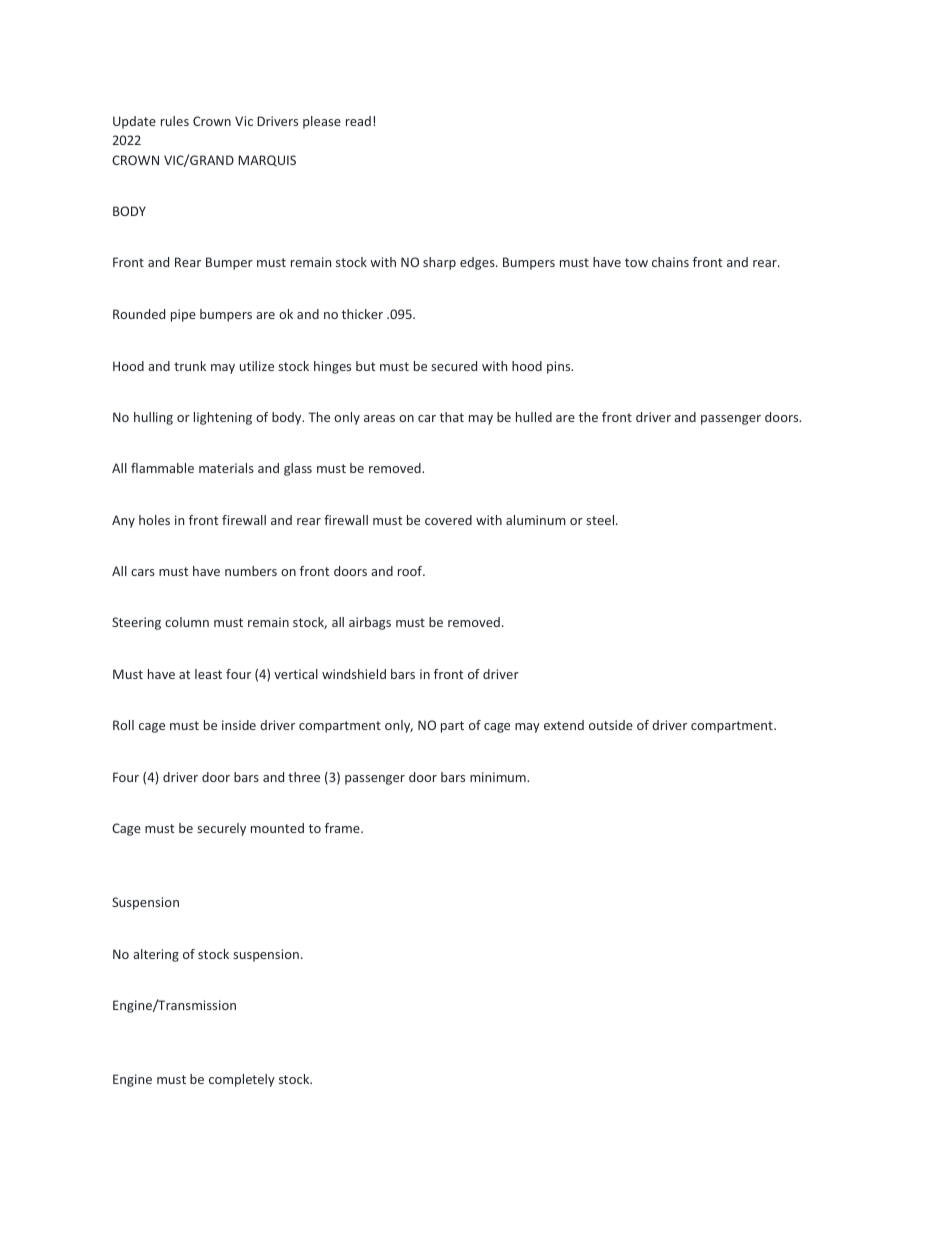 The image size is (952, 1233). I want to click on column, so click(187, 622).
